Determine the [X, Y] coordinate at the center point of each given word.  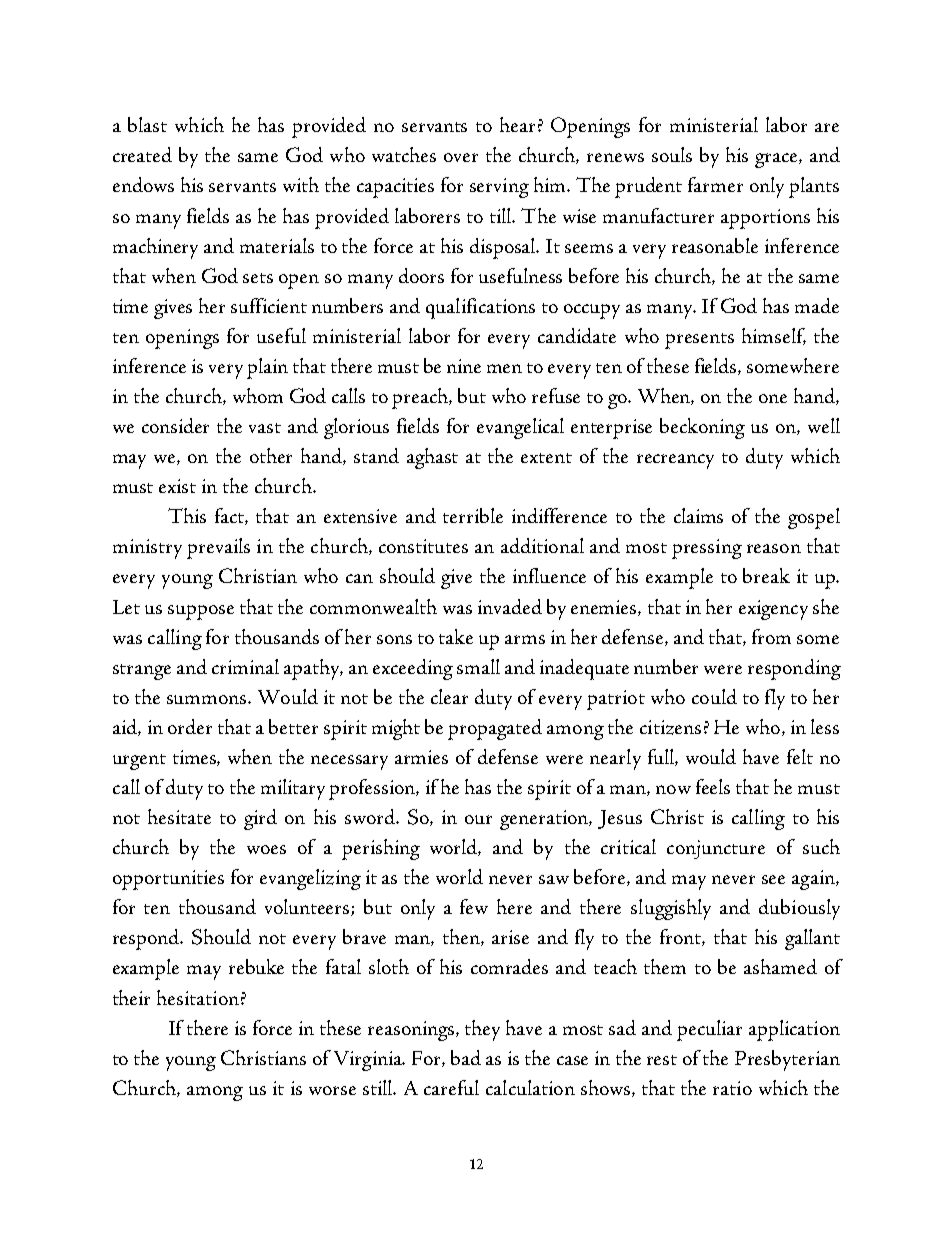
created [142, 154]
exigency [773, 610]
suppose [201, 612]
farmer [715, 184]
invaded [510, 606]
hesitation [198, 997]
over [461, 157]
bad [466, 1057]
